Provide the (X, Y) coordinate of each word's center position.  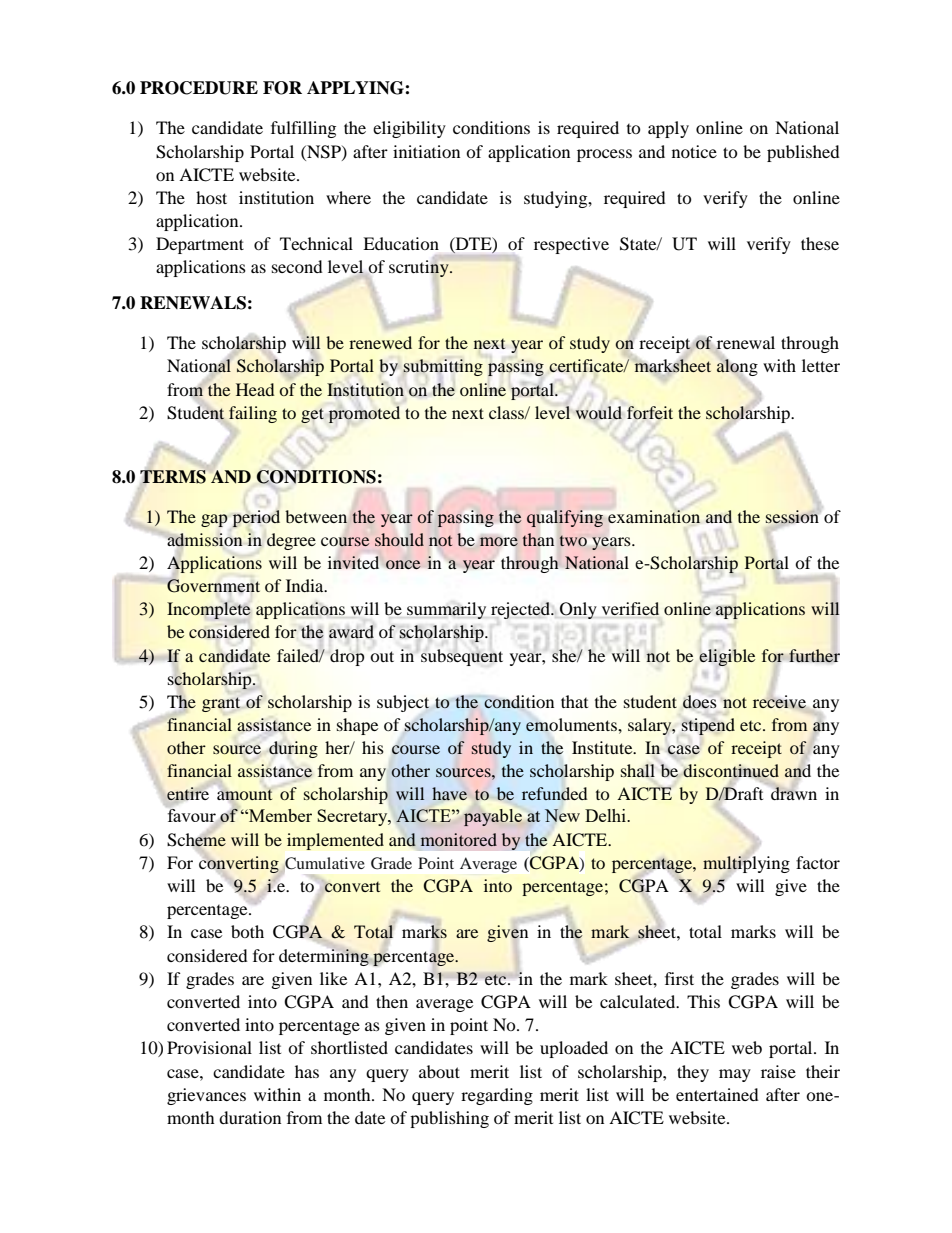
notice (694, 151)
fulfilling (303, 129)
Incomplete (209, 610)
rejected (522, 610)
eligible (727, 657)
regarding (497, 1096)
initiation (426, 151)
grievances (206, 1096)
